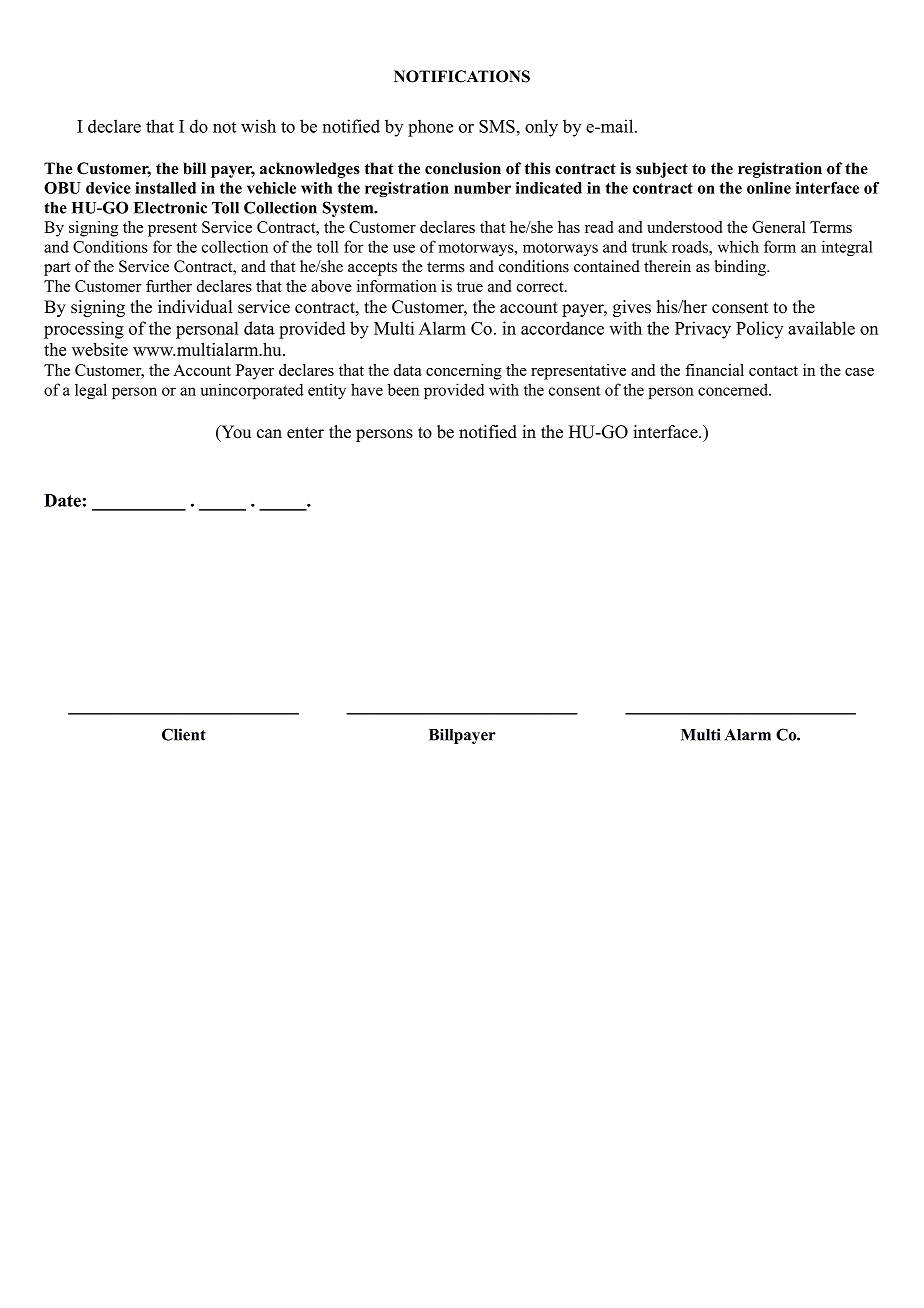  What do you see at coordinates (62, 500) in the screenshot?
I see `Date` at bounding box center [62, 500].
